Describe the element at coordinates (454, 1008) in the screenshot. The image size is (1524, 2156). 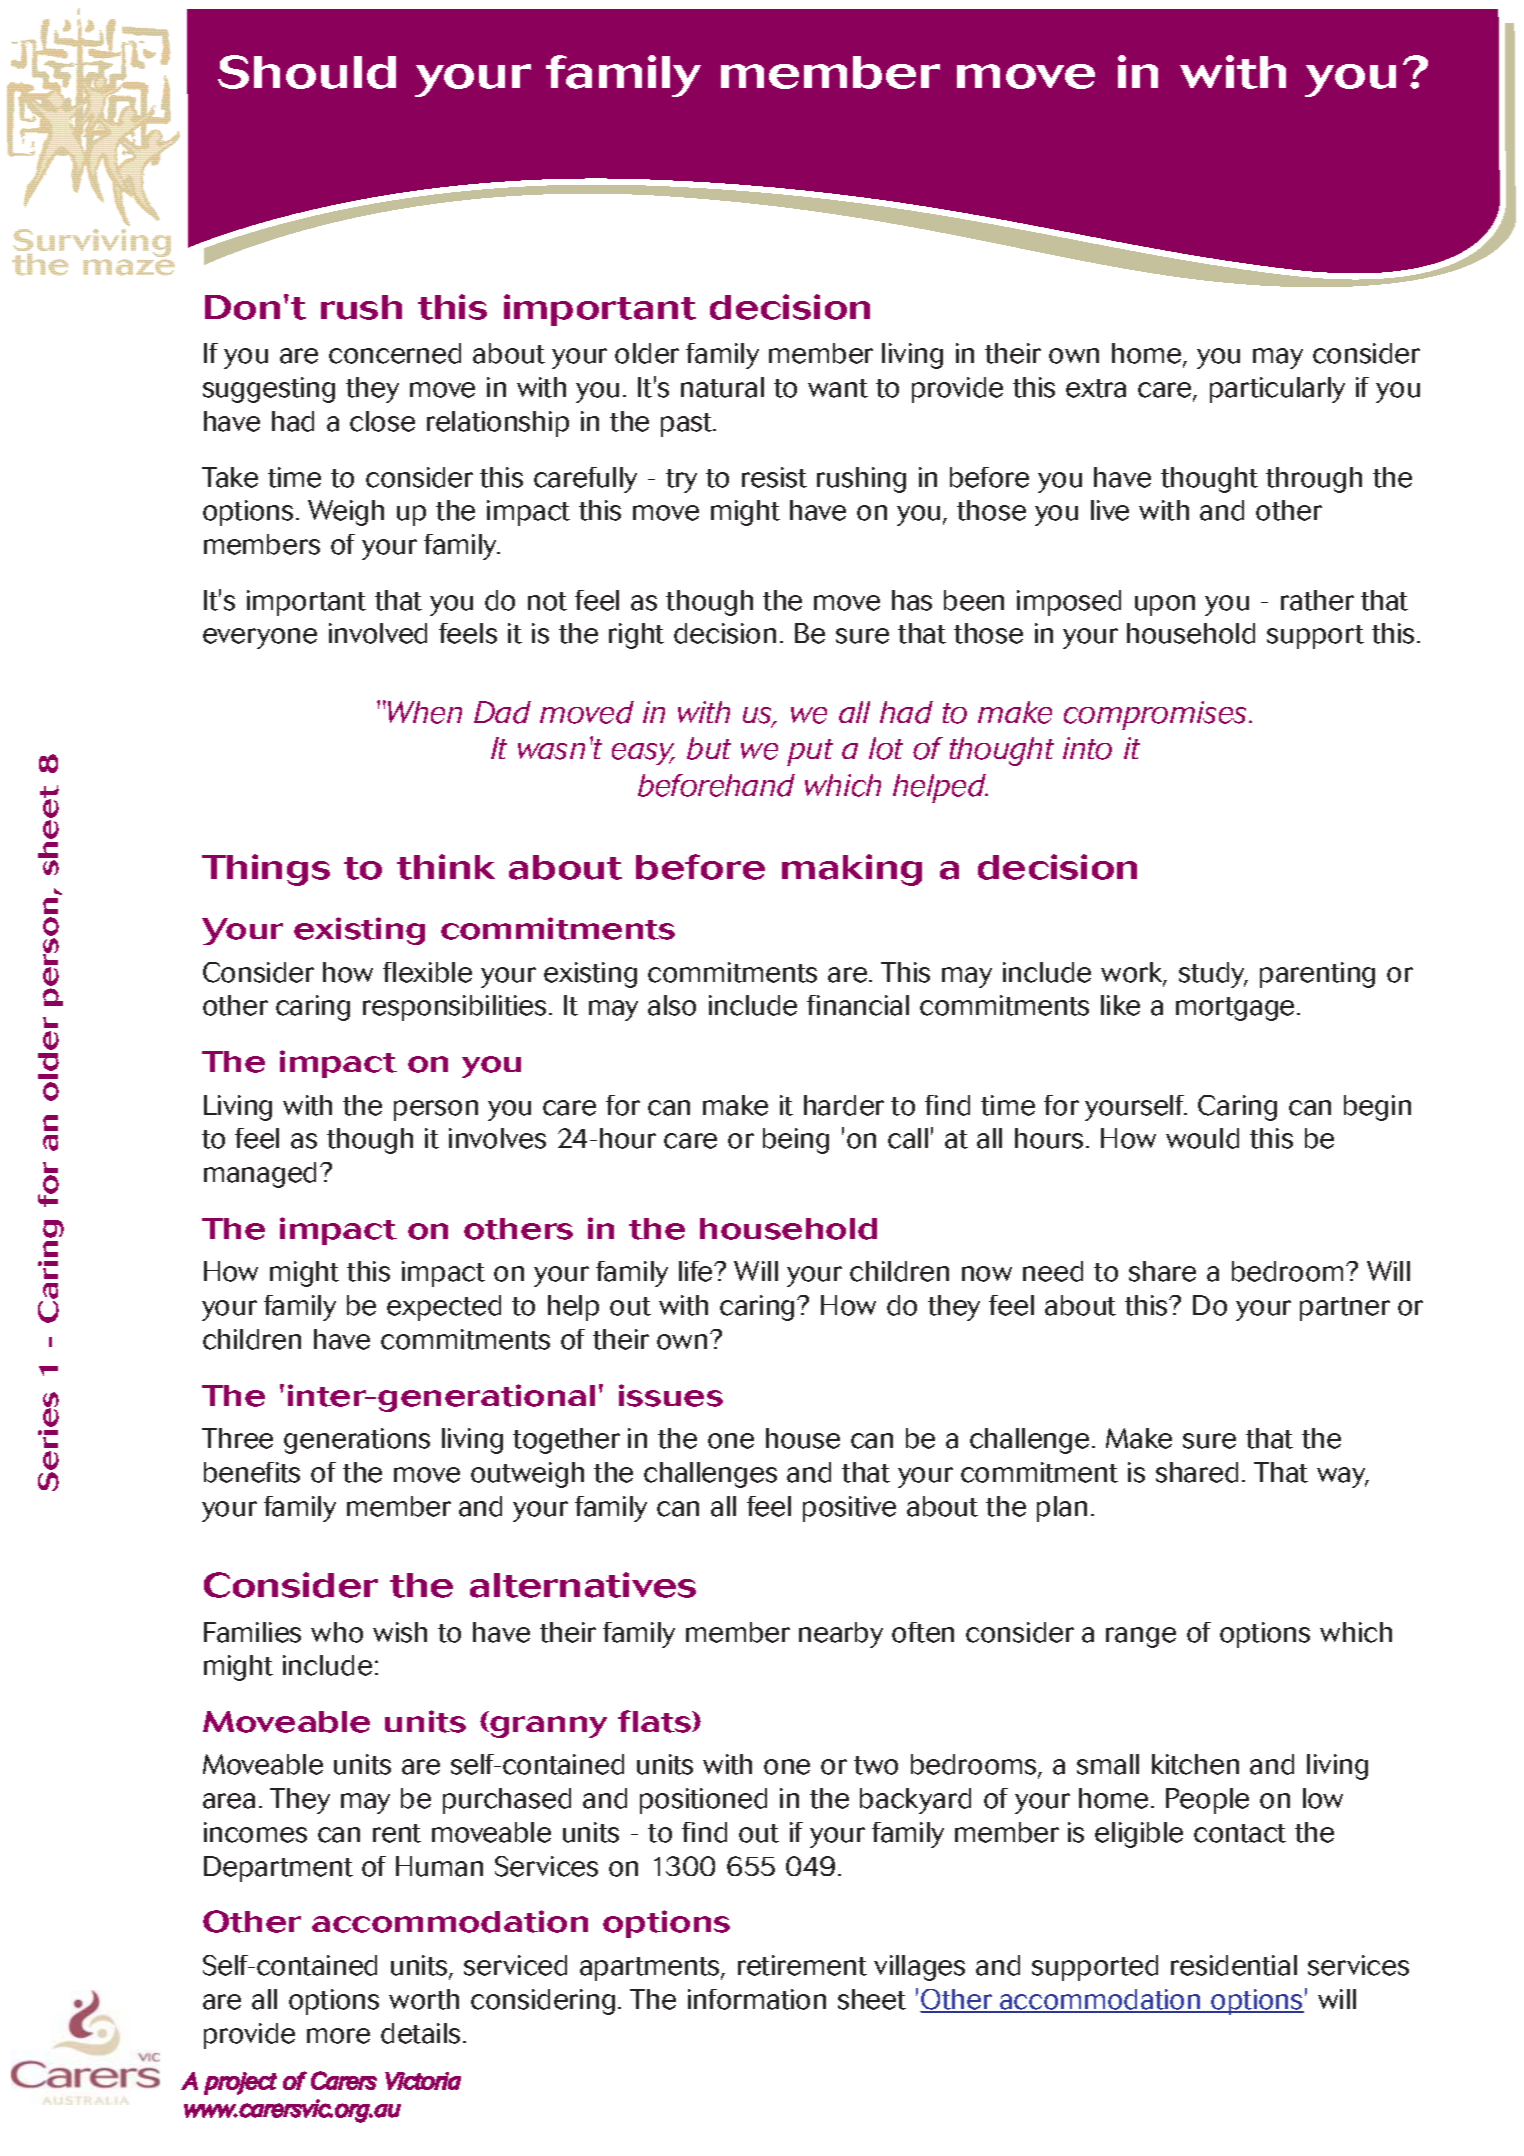
I see `responsibilities` at that location.
